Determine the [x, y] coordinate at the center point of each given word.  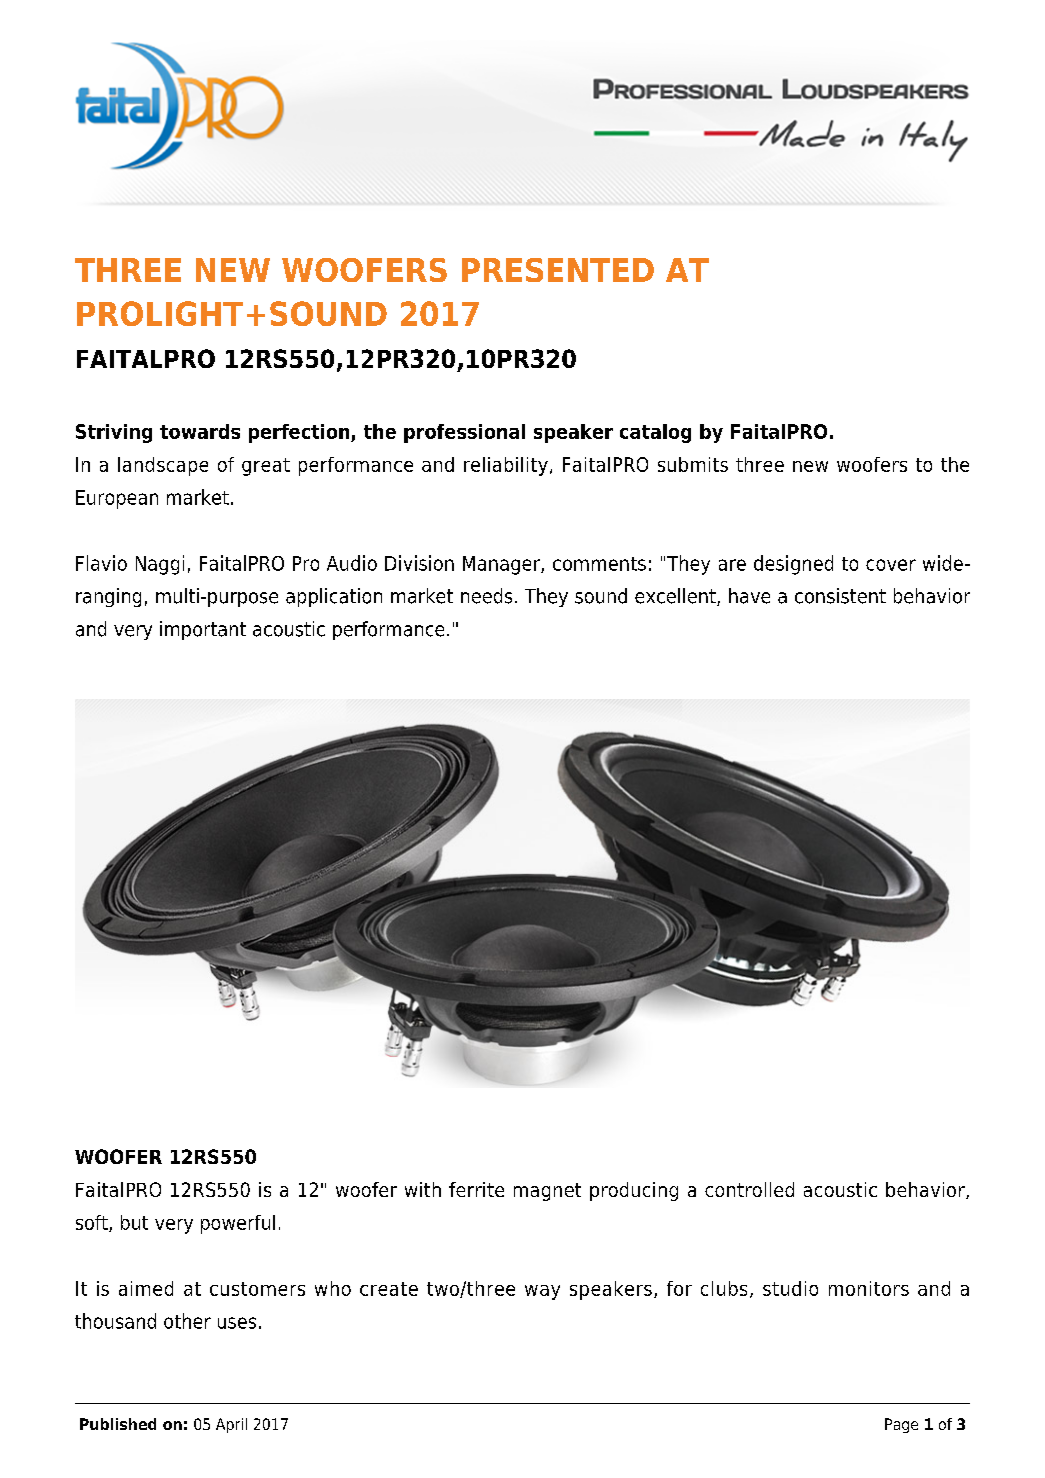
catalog [655, 433]
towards [200, 431]
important [203, 630]
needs [486, 596]
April [231, 1425]
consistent [840, 596]
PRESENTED [558, 270]
